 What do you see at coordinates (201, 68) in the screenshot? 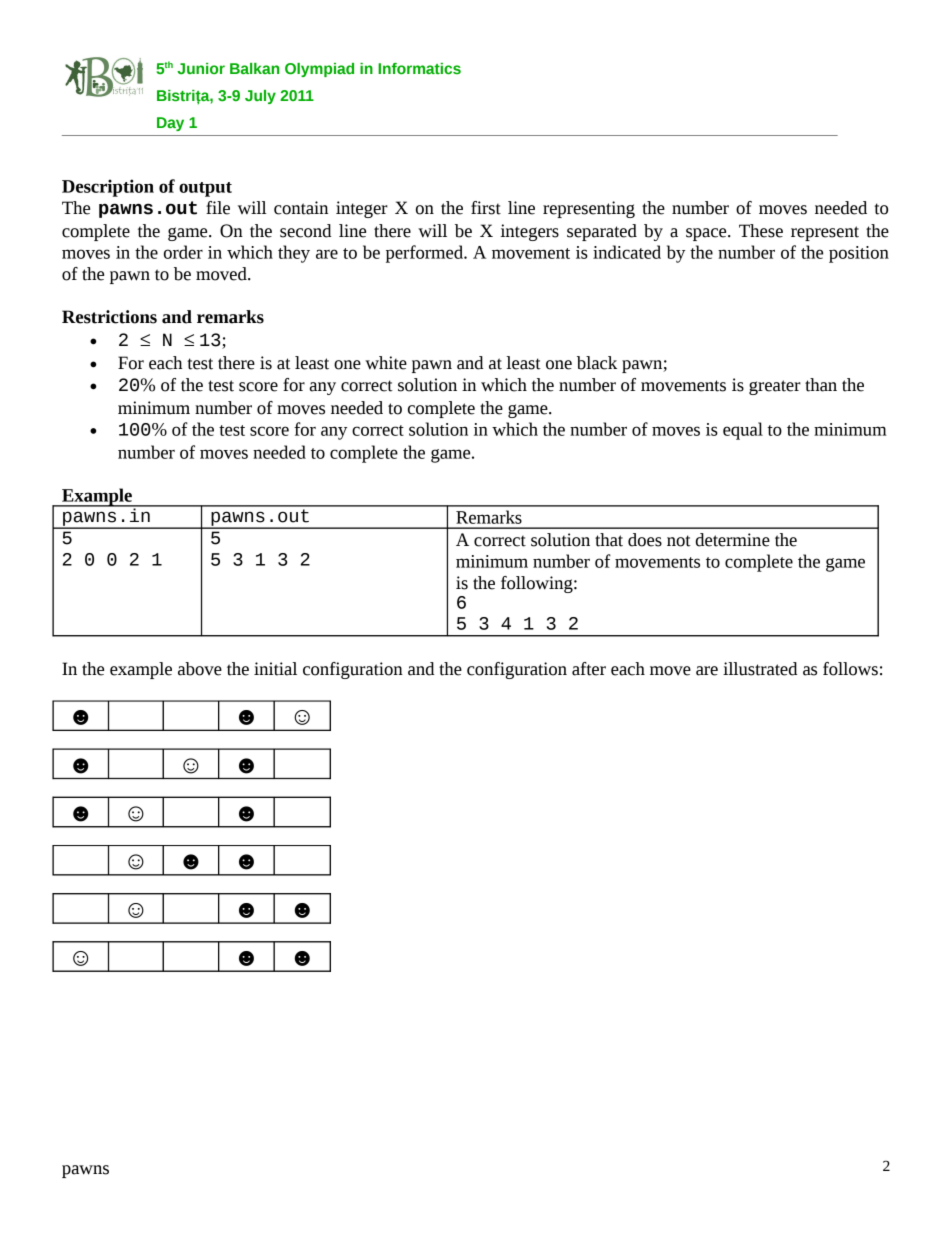
I see `Junior` at bounding box center [201, 68].
